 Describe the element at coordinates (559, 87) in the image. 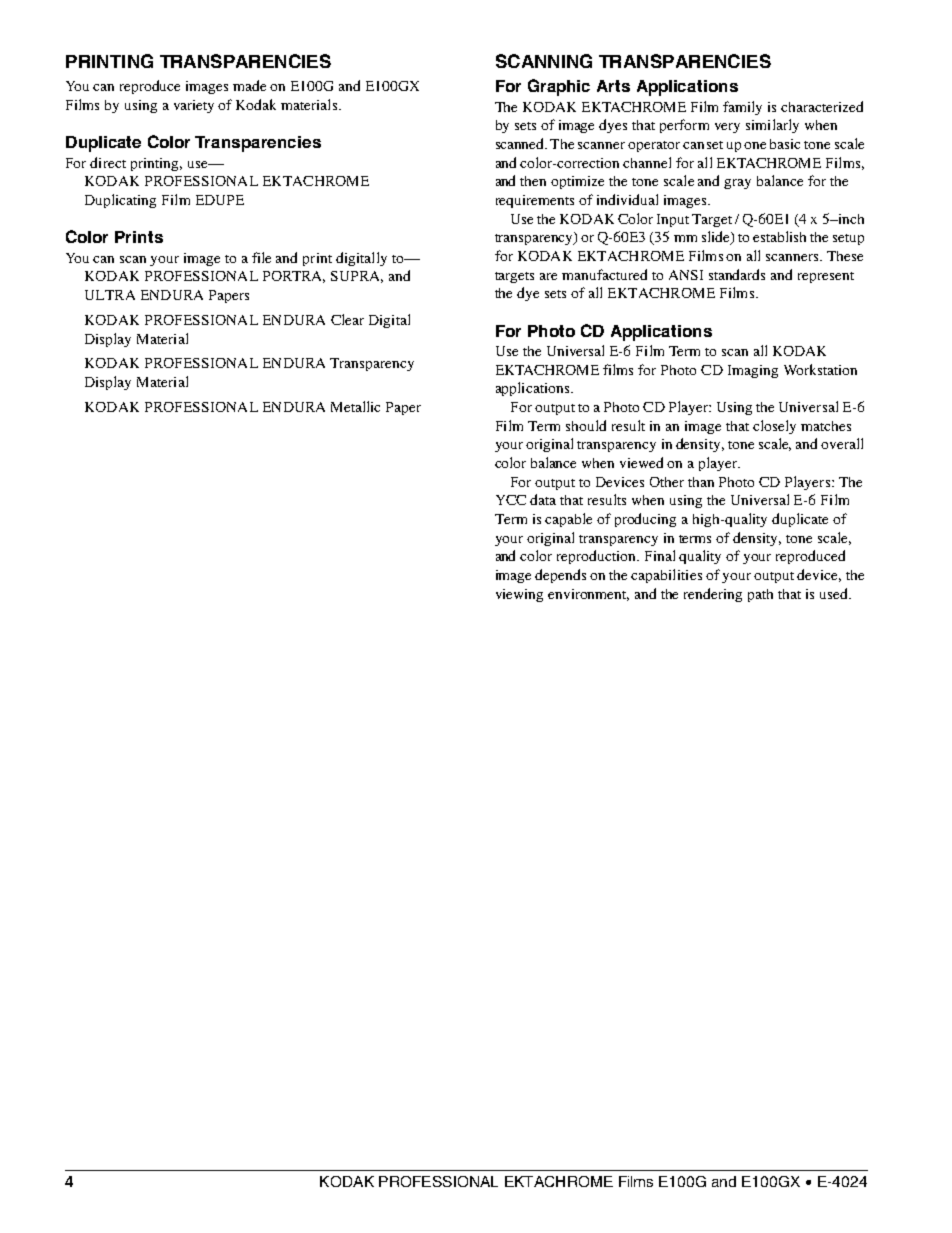

I see `Graphic` at that location.
